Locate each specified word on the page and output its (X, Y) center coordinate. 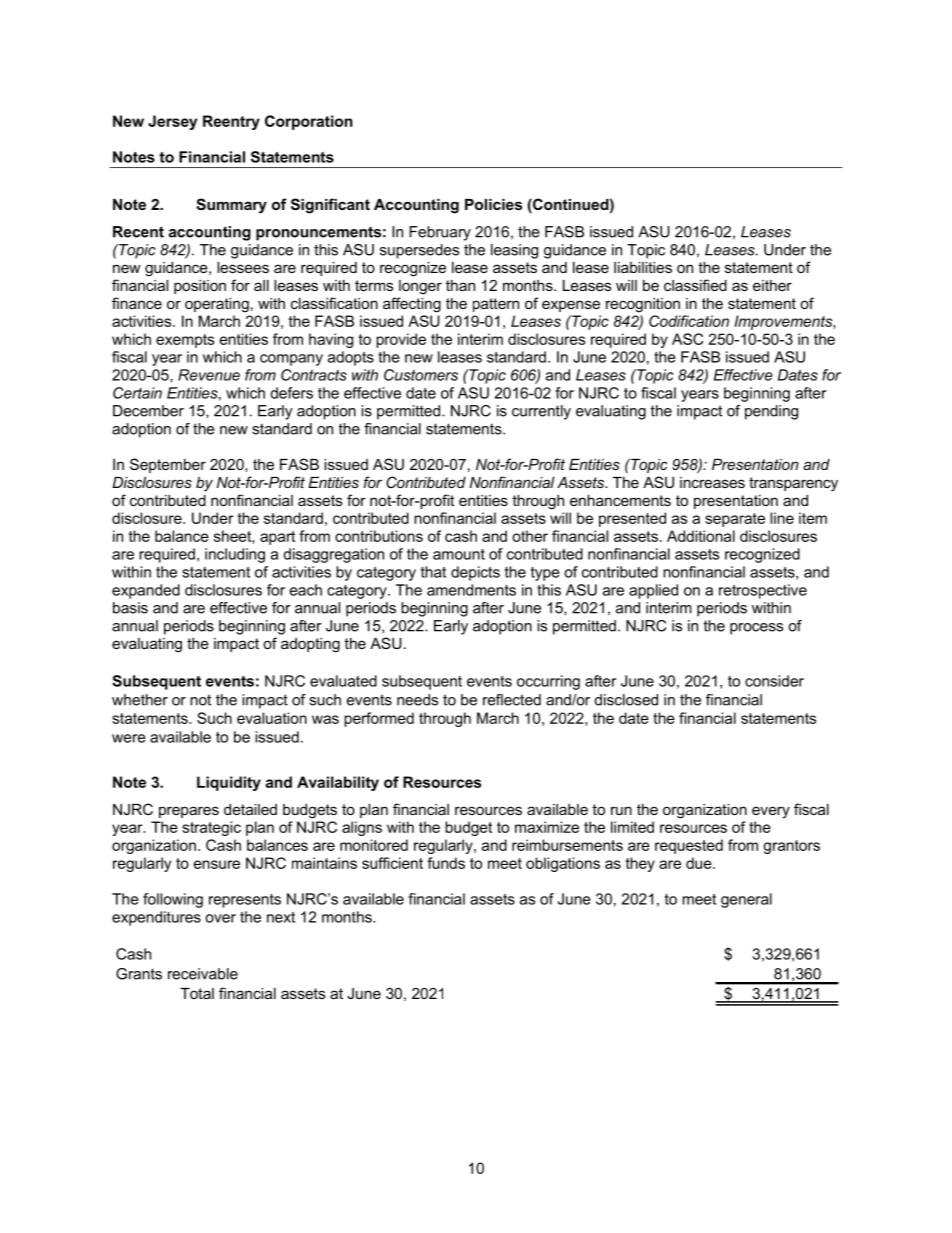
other (530, 536)
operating (217, 305)
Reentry (231, 122)
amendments (471, 590)
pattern (496, 305)
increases (712, 482)
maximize (547, 827)
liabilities (643, 267)
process (756, 629)
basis (130, 608)
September (168, 465)
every (771, 812)
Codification (689, 321)
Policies (493, 204)
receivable (203, 974)
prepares (189, 812)
